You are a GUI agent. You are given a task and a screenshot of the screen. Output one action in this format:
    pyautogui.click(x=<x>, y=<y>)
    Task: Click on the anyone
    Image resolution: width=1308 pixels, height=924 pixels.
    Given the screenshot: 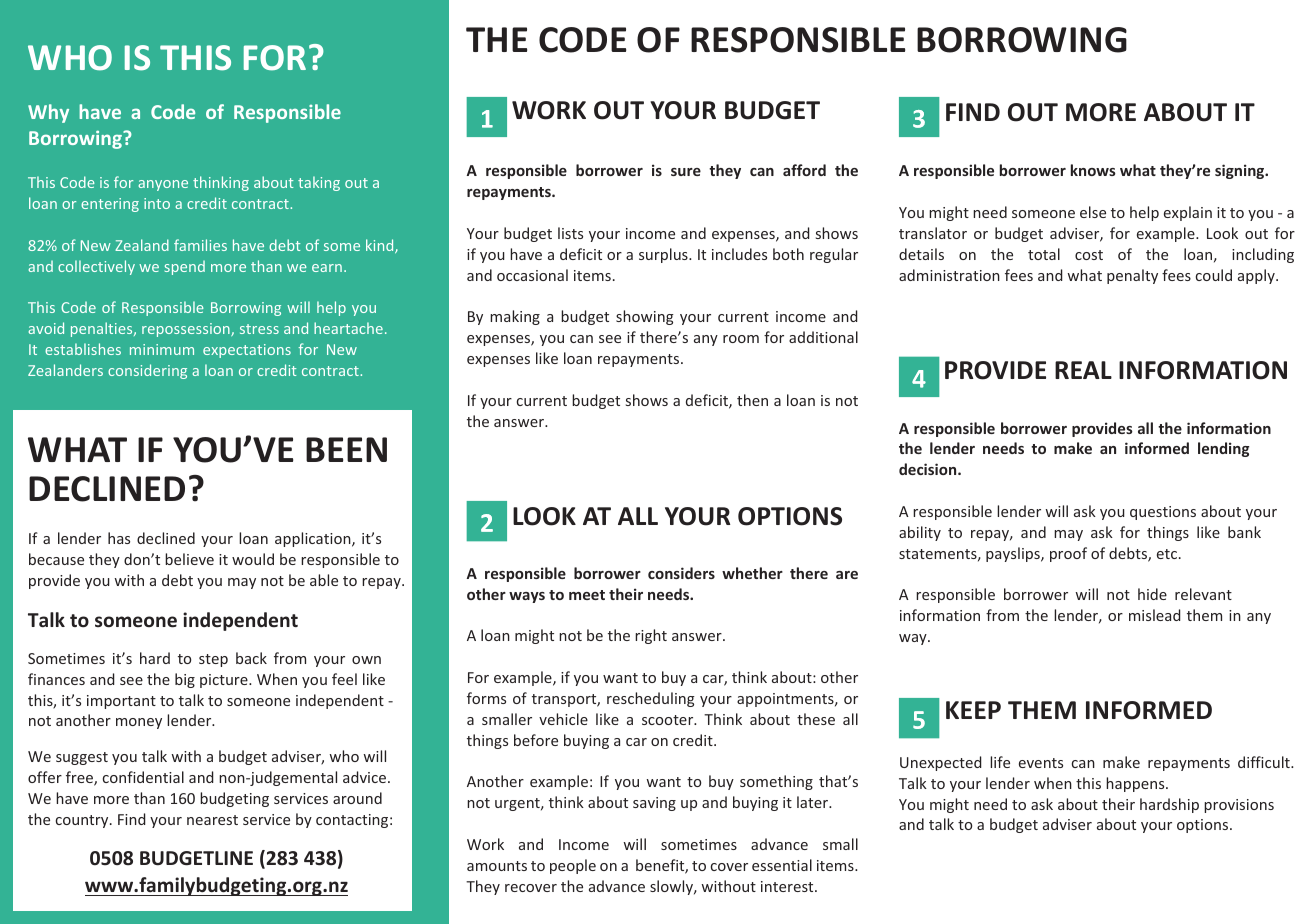 What is the action you would take?
    pyautogui.click(x=163, y=185)
